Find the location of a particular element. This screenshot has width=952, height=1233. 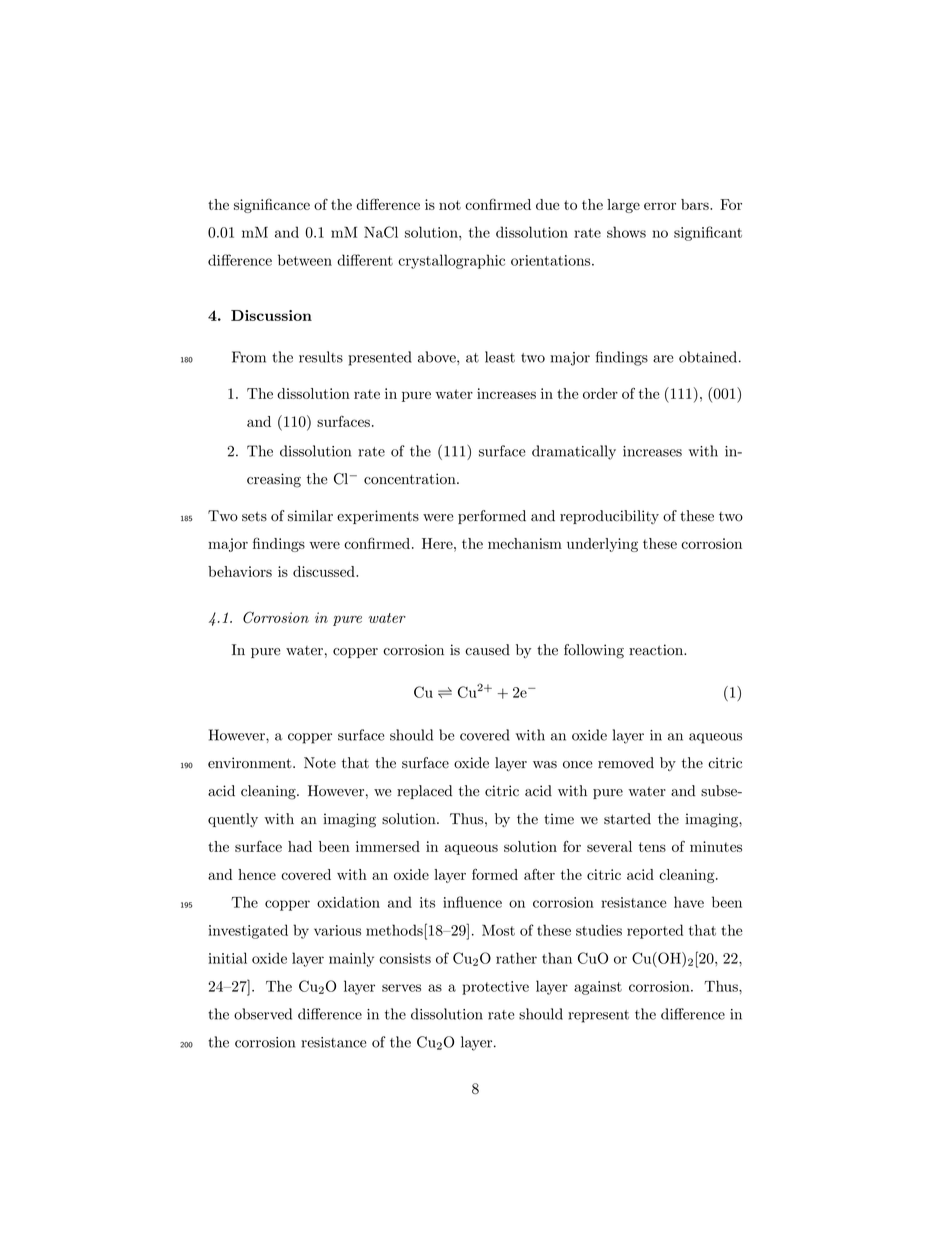

protective is located at coordinates (495, 988).
